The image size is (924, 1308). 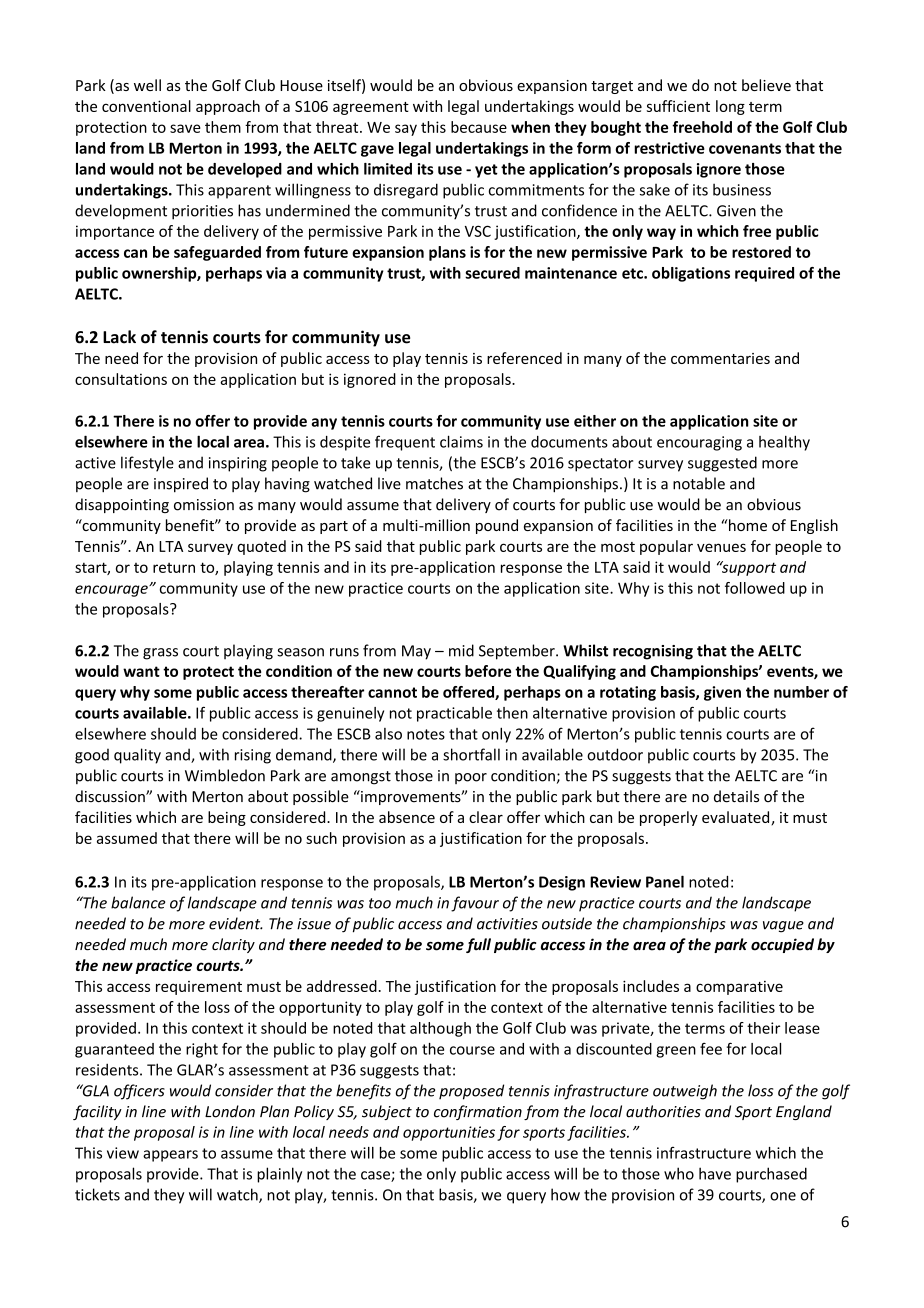 What do you see at coordinates (449, 1133) in the document?
I see `opportunities` at bounding box center [449, 1133].
